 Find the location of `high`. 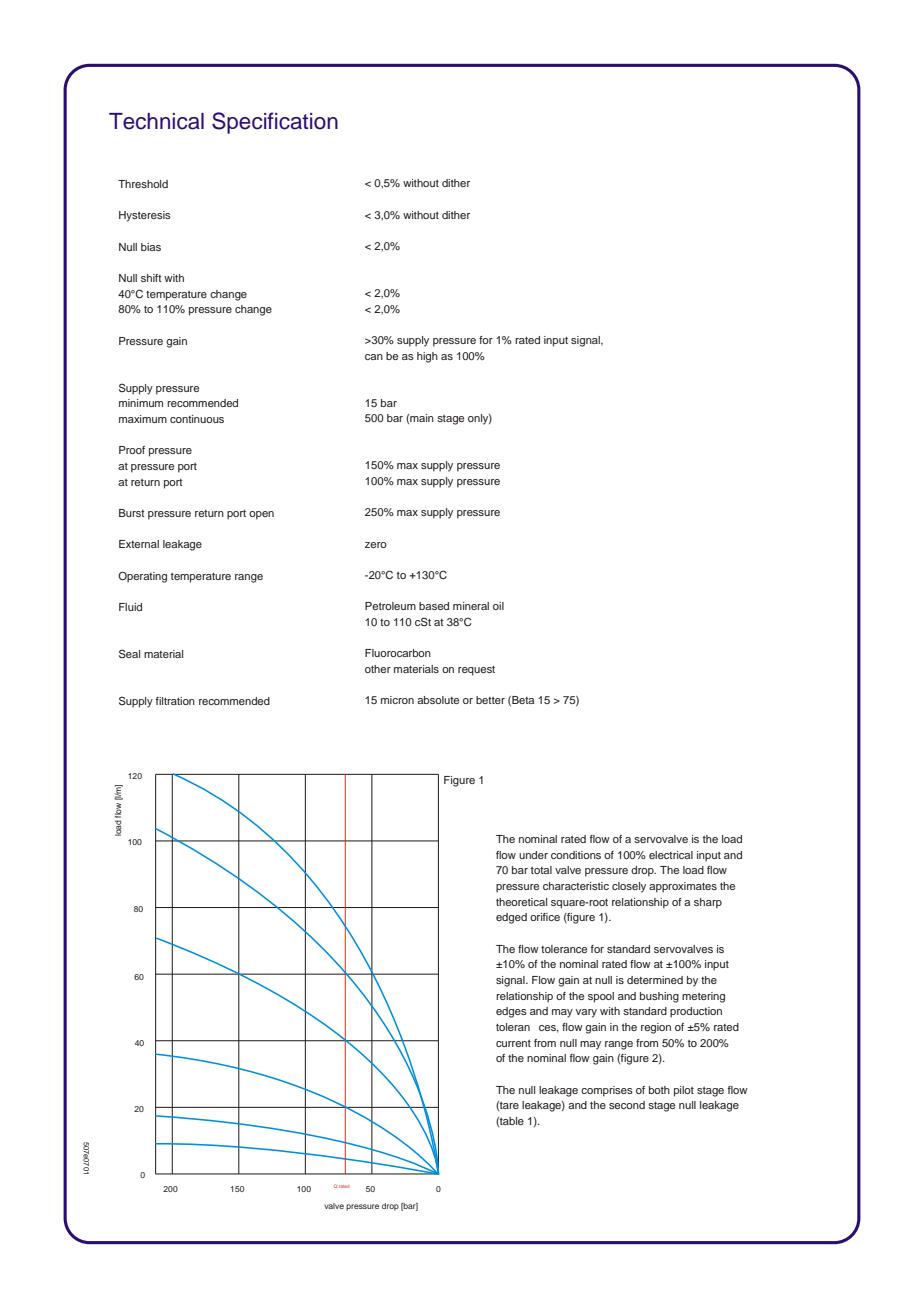

high is located at coordinates (427, 357).
